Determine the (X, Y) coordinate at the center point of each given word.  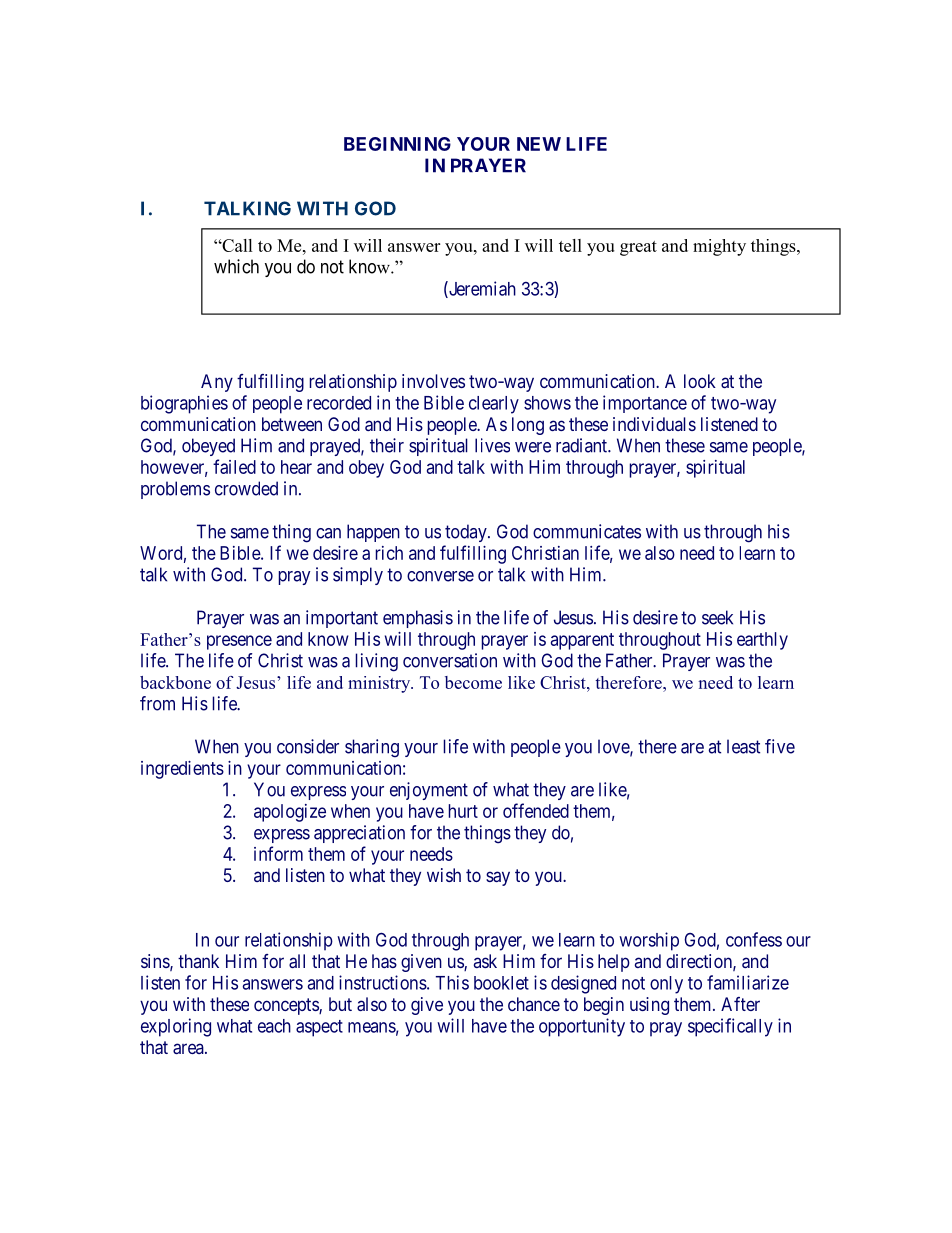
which (236, 266)
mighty (719, 247)
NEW (539, 144)
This (452, 982)
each (274, 1026)
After (740, 1004)
